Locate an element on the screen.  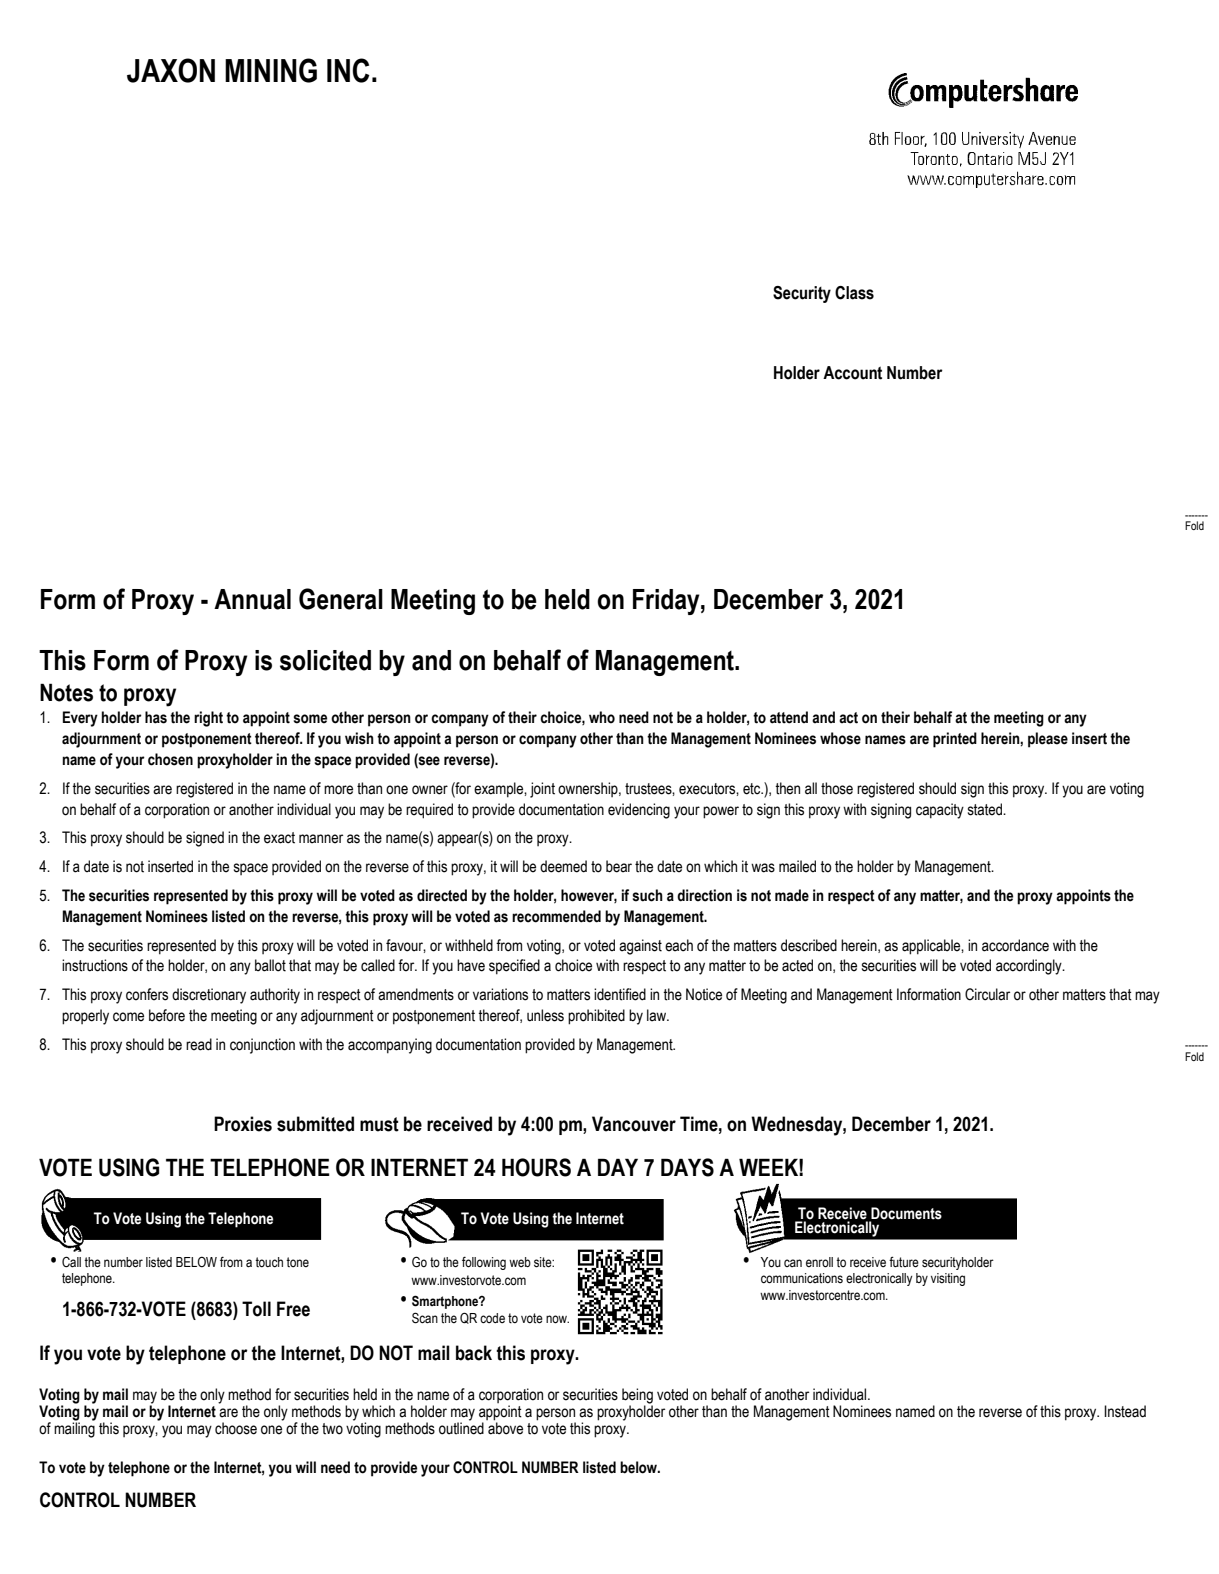
accordance is located at coordinates (1015, 945).
